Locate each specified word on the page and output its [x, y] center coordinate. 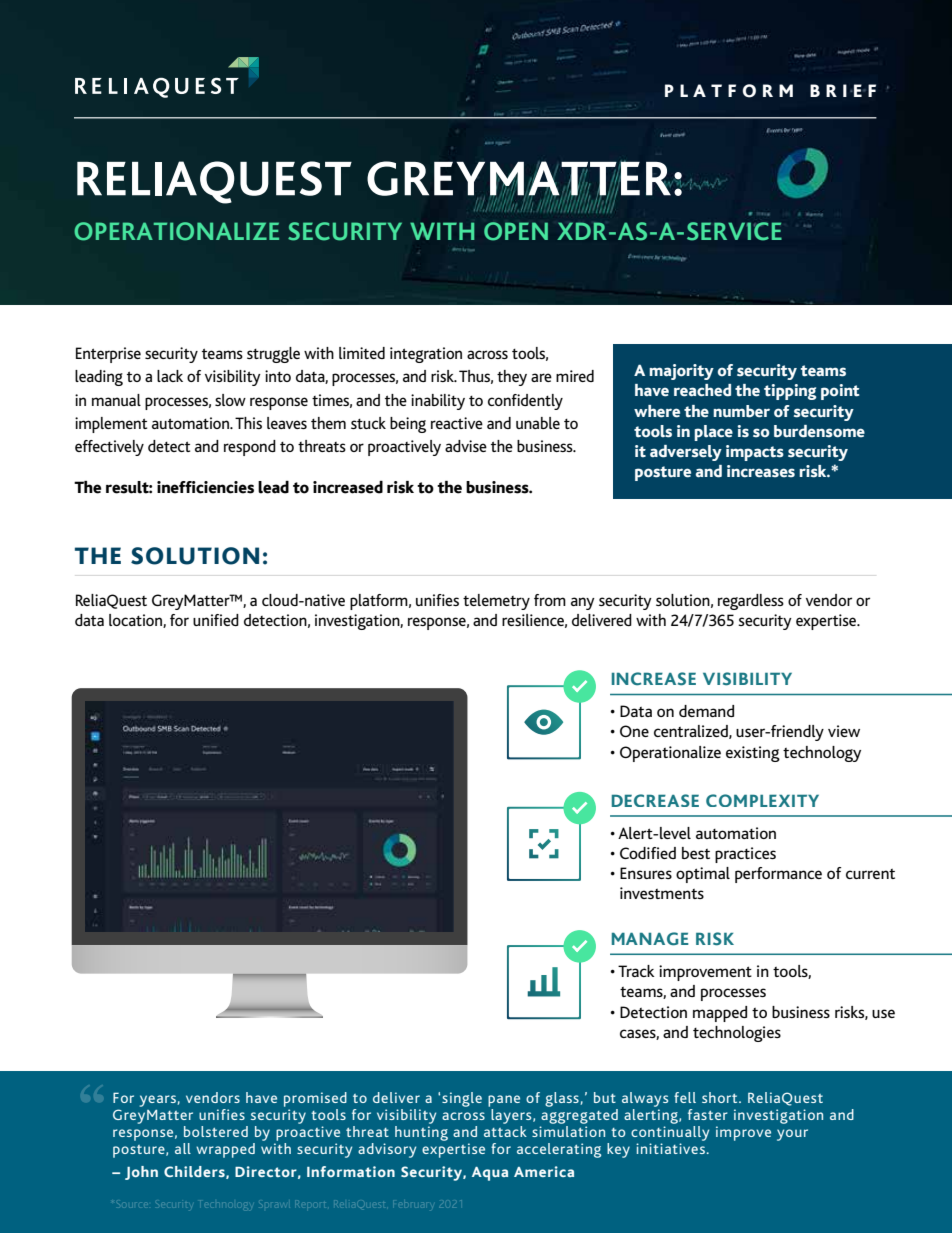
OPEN [516, 231]
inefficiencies [205, 487]
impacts [755, 453]
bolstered [216, 1131]
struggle [273, 355]
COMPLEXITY [762, 800]
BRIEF [843, 90]
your [792, 1135]
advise [466, 446]
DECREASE [655, 800]
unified [216, 620]
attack [505, 1130]
